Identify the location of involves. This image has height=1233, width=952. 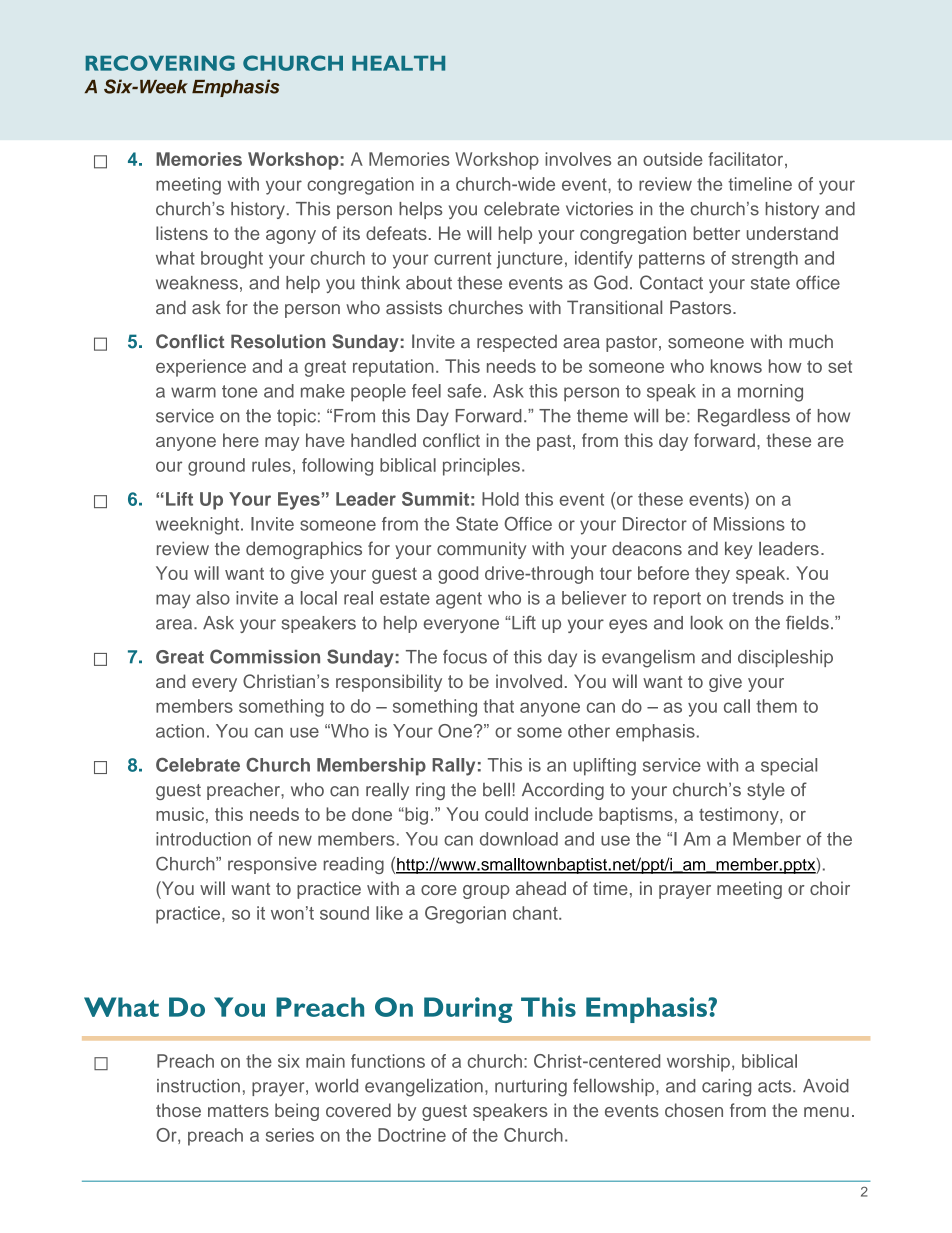
(578, 159).
